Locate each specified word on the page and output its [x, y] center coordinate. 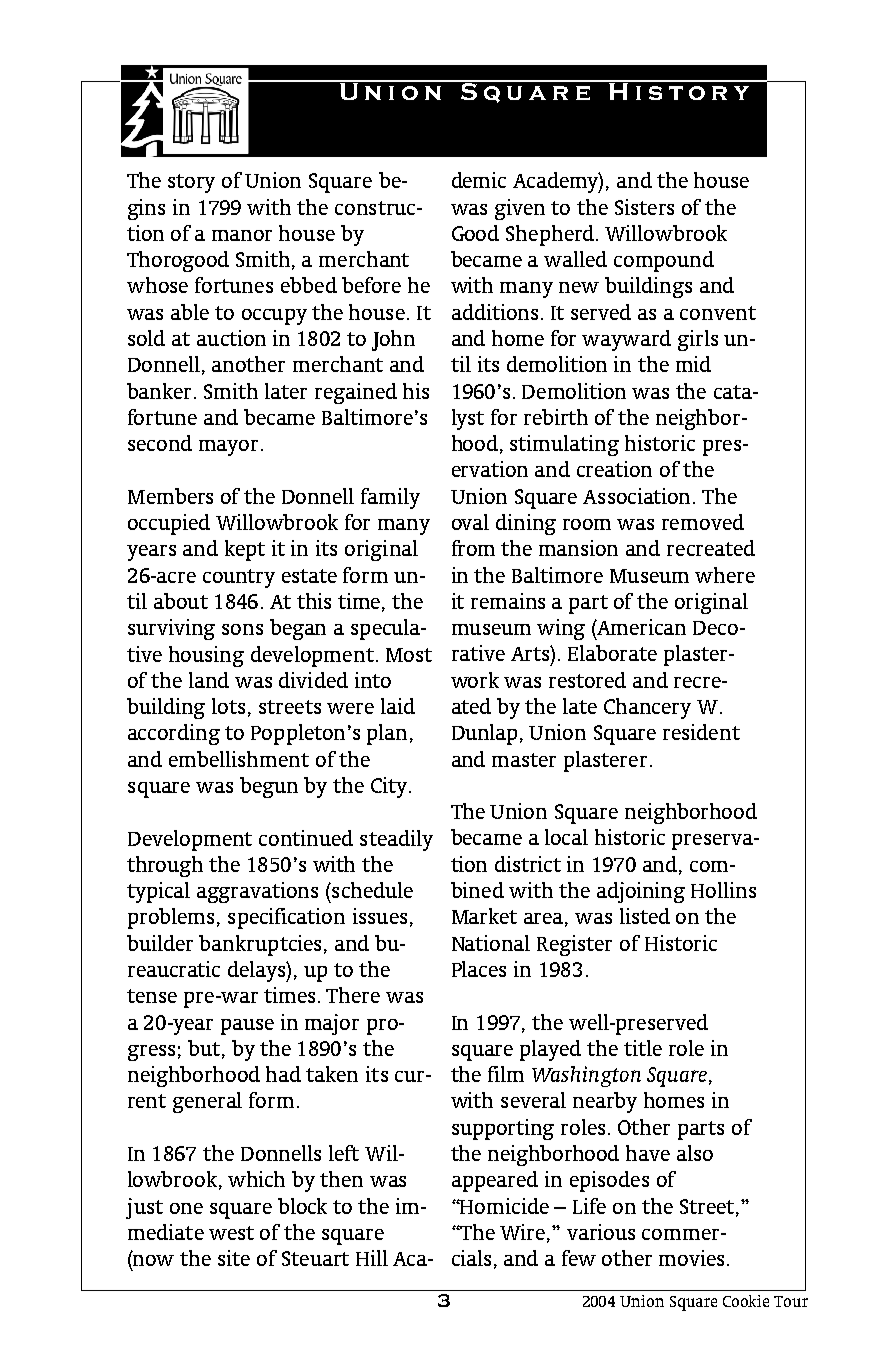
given [520, 209]
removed [703, 522]
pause [247, 1027]
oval [470, 522]
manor [242, 235]
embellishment [239, 759]
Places [479, 969]
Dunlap [484, 734]
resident [701, 732]
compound [664, 261]
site [234, 1258]
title [643, 1048]
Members [170, 496]
